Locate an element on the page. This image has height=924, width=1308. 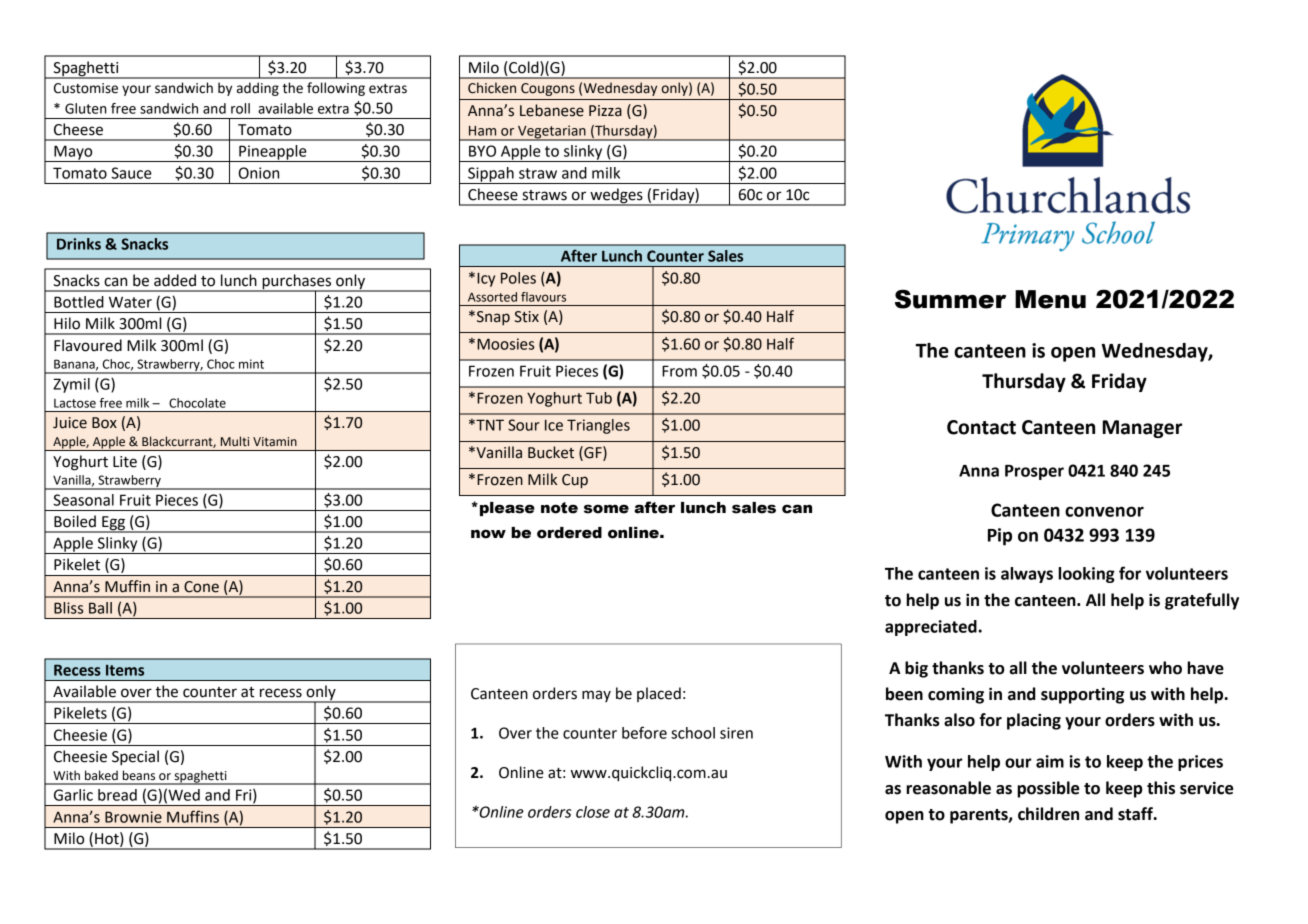
possible is located at coordinates (1048, 789).
